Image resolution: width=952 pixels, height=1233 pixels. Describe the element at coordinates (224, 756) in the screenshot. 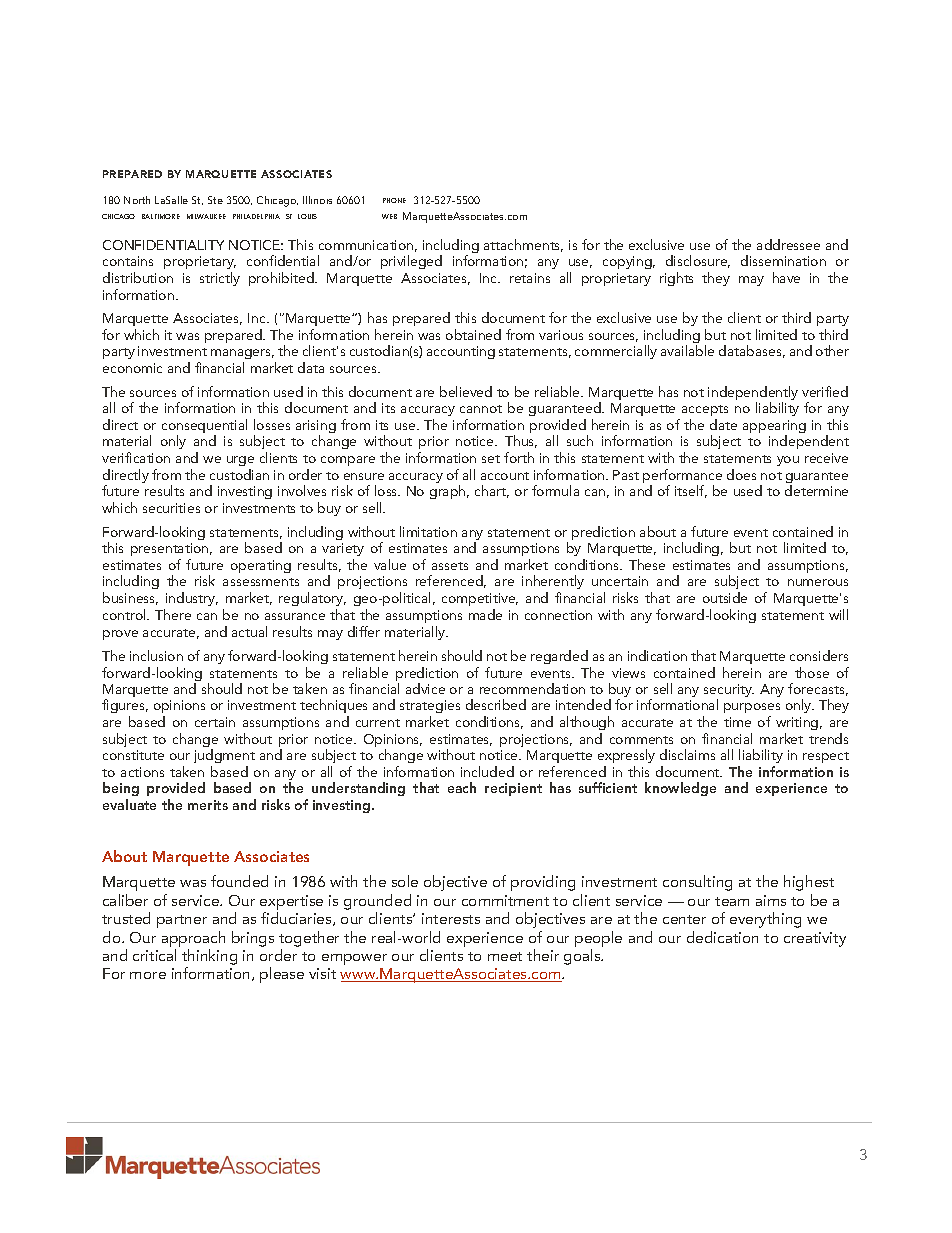

I see `judgment` at that location.
